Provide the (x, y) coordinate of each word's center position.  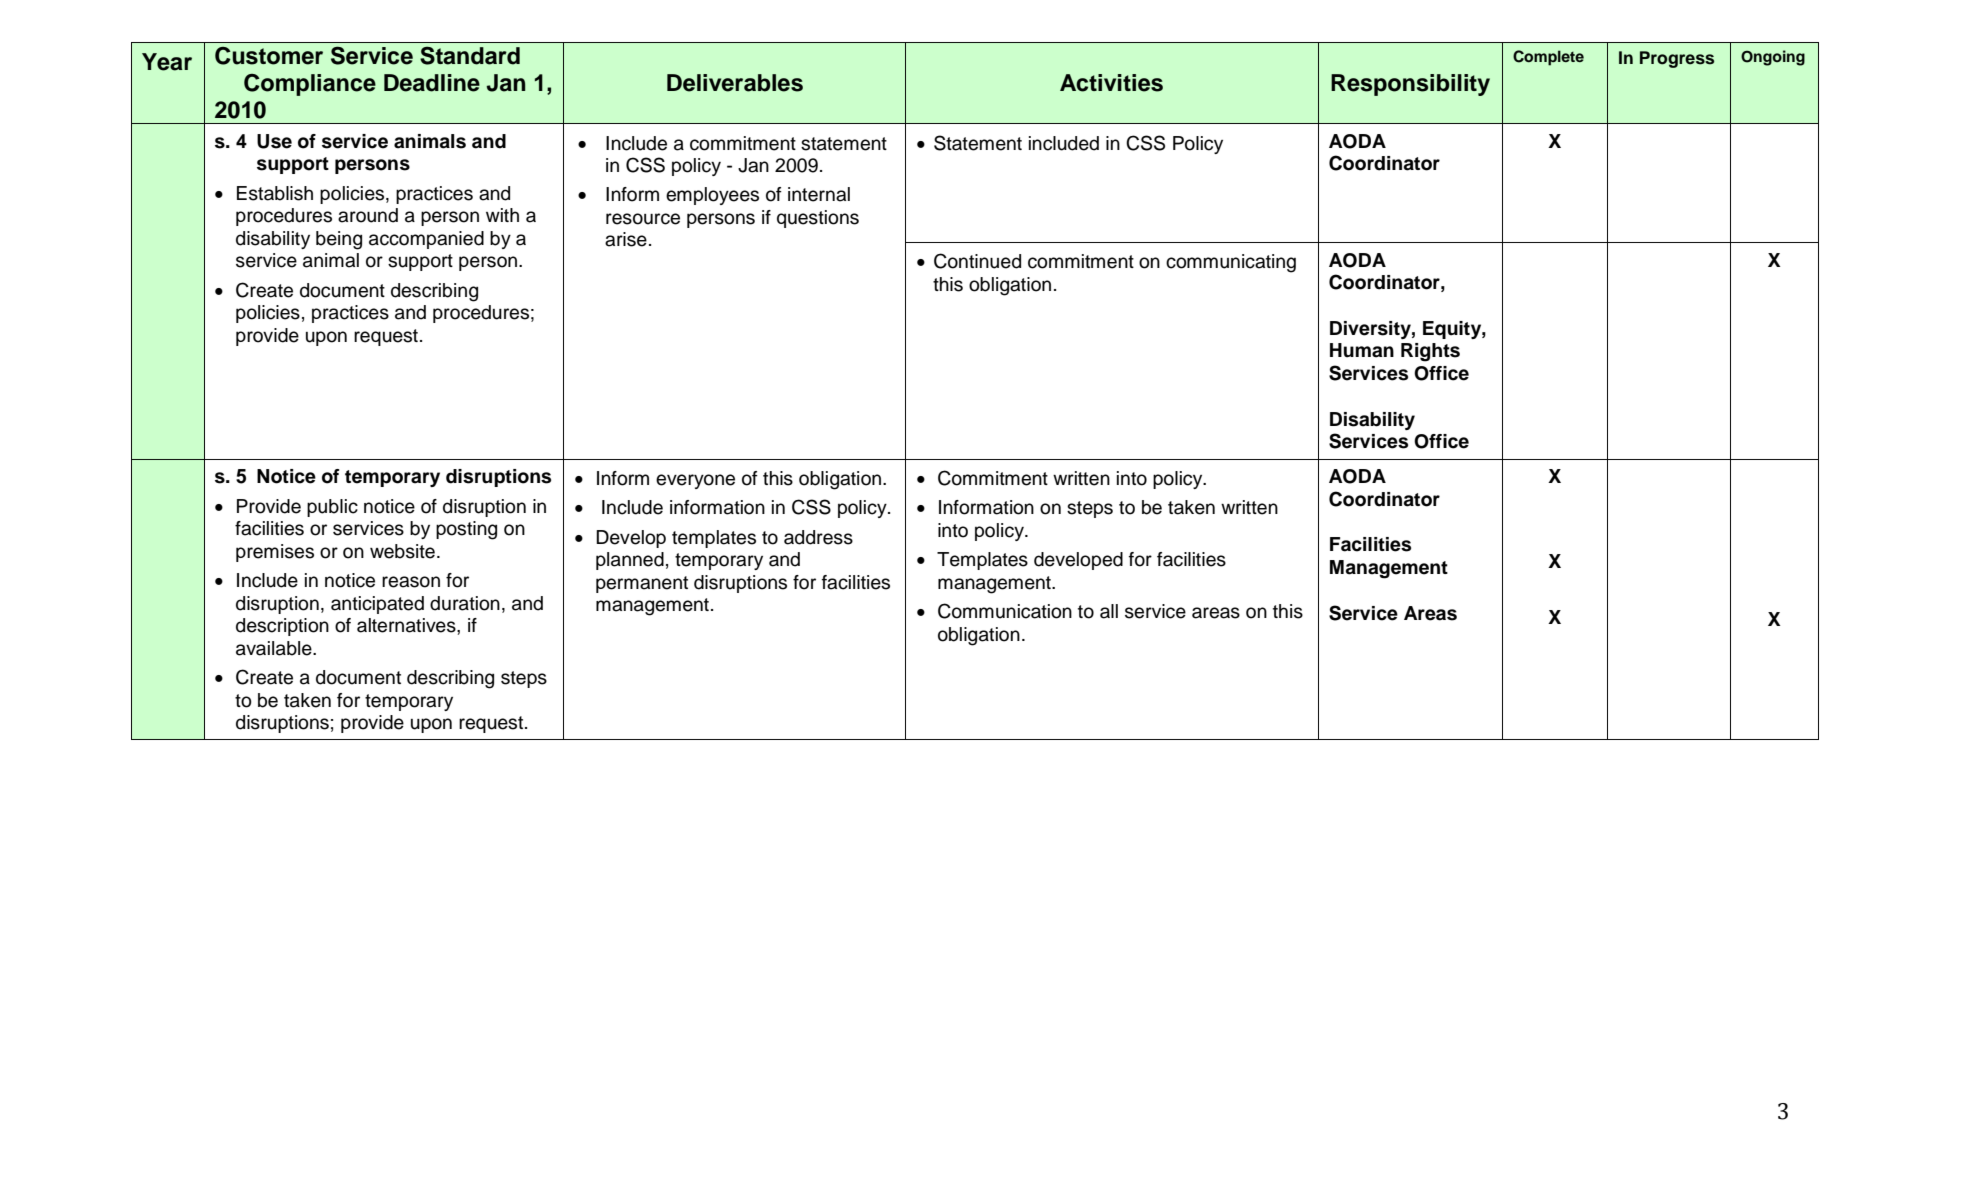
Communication (1005, 611)
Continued (977, 261)
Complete (1548, 58)
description (282, 627)
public (332, 508)
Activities (1111, 83)
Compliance (310, 85)
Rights (1430, 352)
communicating (1231, 263)
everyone (695, 481)
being (339, 240)
